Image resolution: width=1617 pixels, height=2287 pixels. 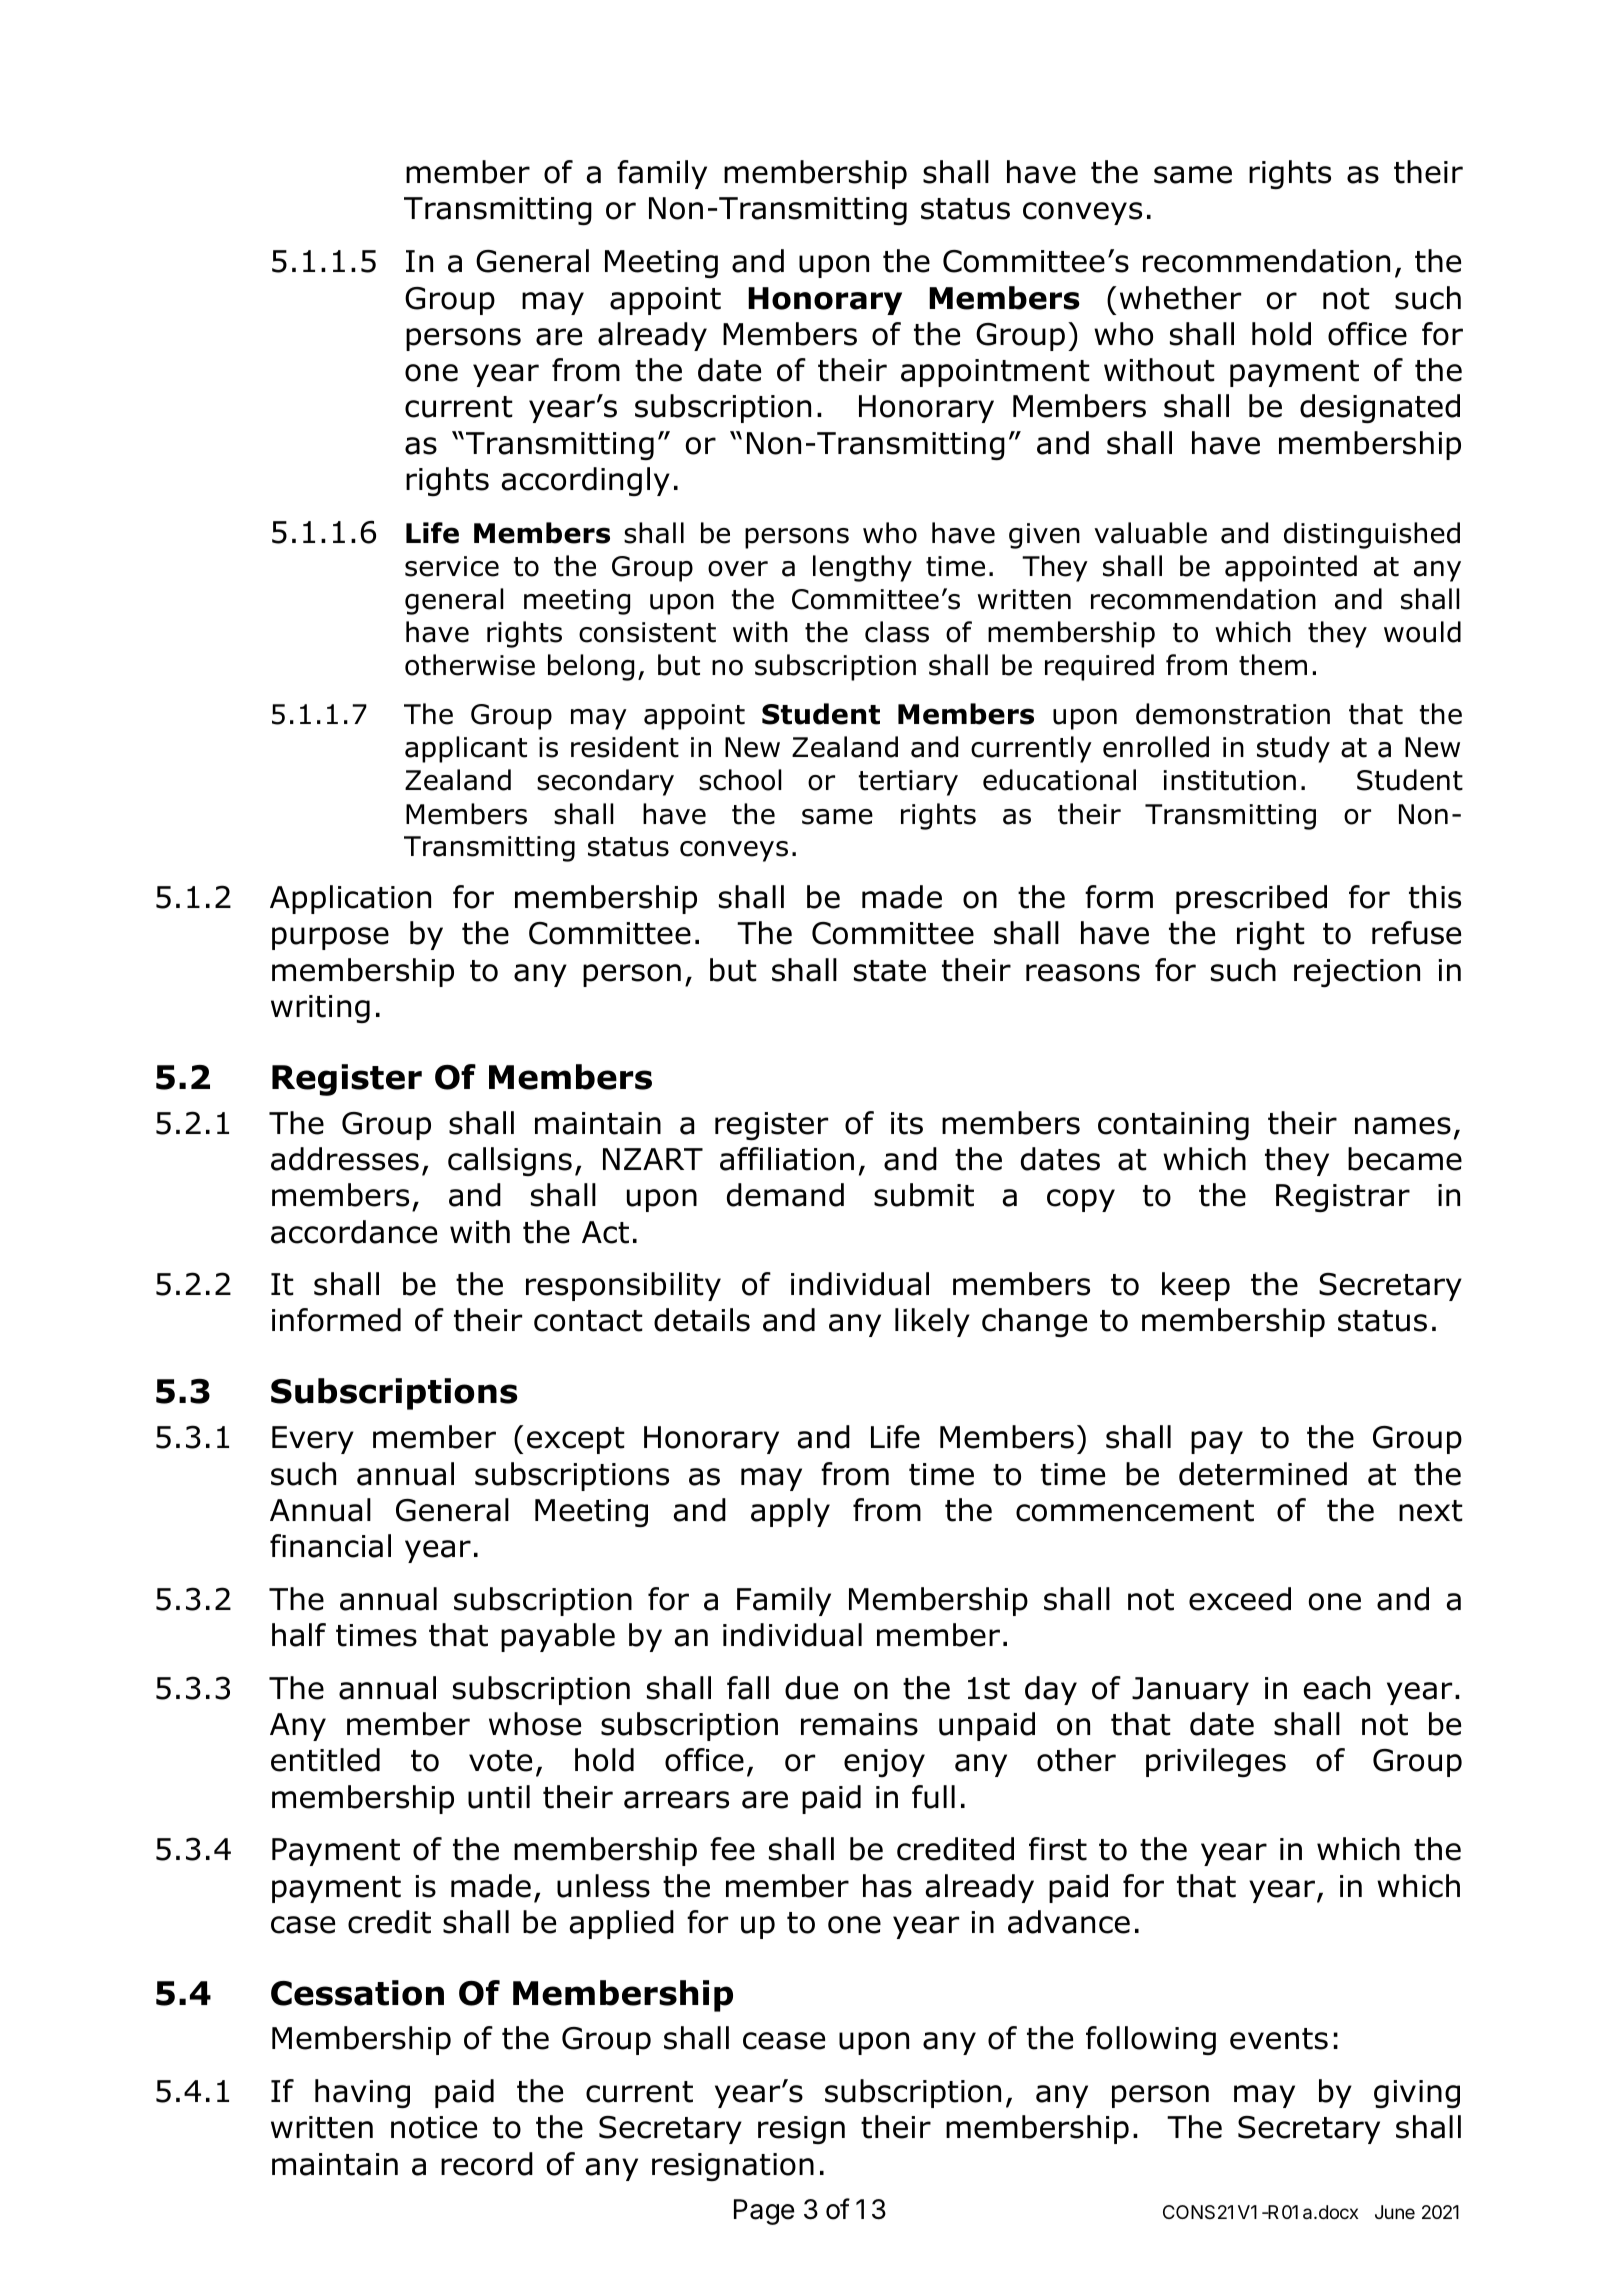 I want to click on accordingly, so click(x=585, y=481).
